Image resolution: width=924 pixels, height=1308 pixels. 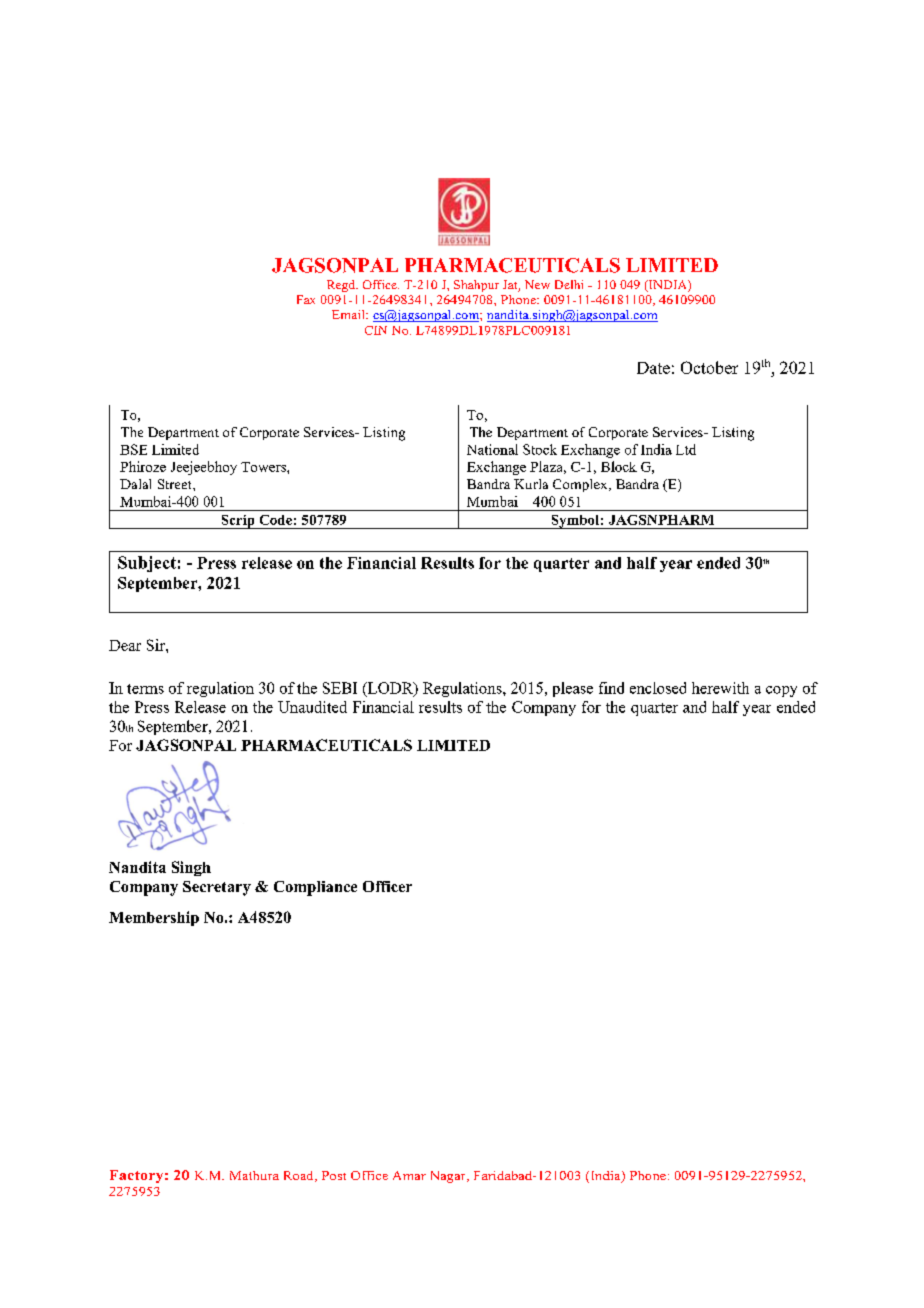 I want to click on Amar, so click(x=409, y=1175).
